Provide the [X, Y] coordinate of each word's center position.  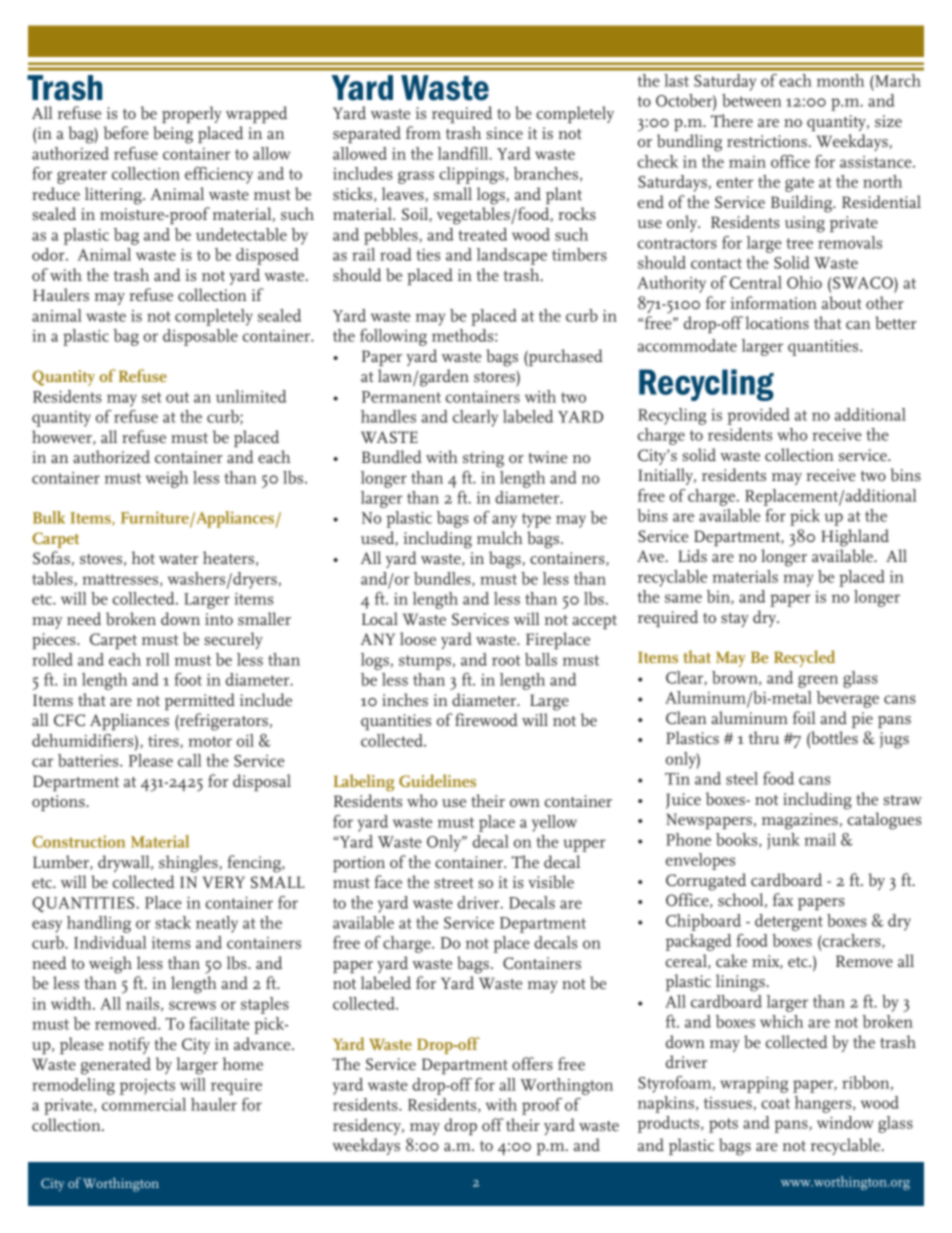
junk [783, 841]
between [752, 100]
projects [147, 1087]
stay [735, 620]
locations [777, 322]
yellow [554, 823]
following [393, 337]
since [504, 133]
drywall [125, 863]
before [125, 132]
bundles [443, 579]
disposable [200, 337]
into [219, 619]
